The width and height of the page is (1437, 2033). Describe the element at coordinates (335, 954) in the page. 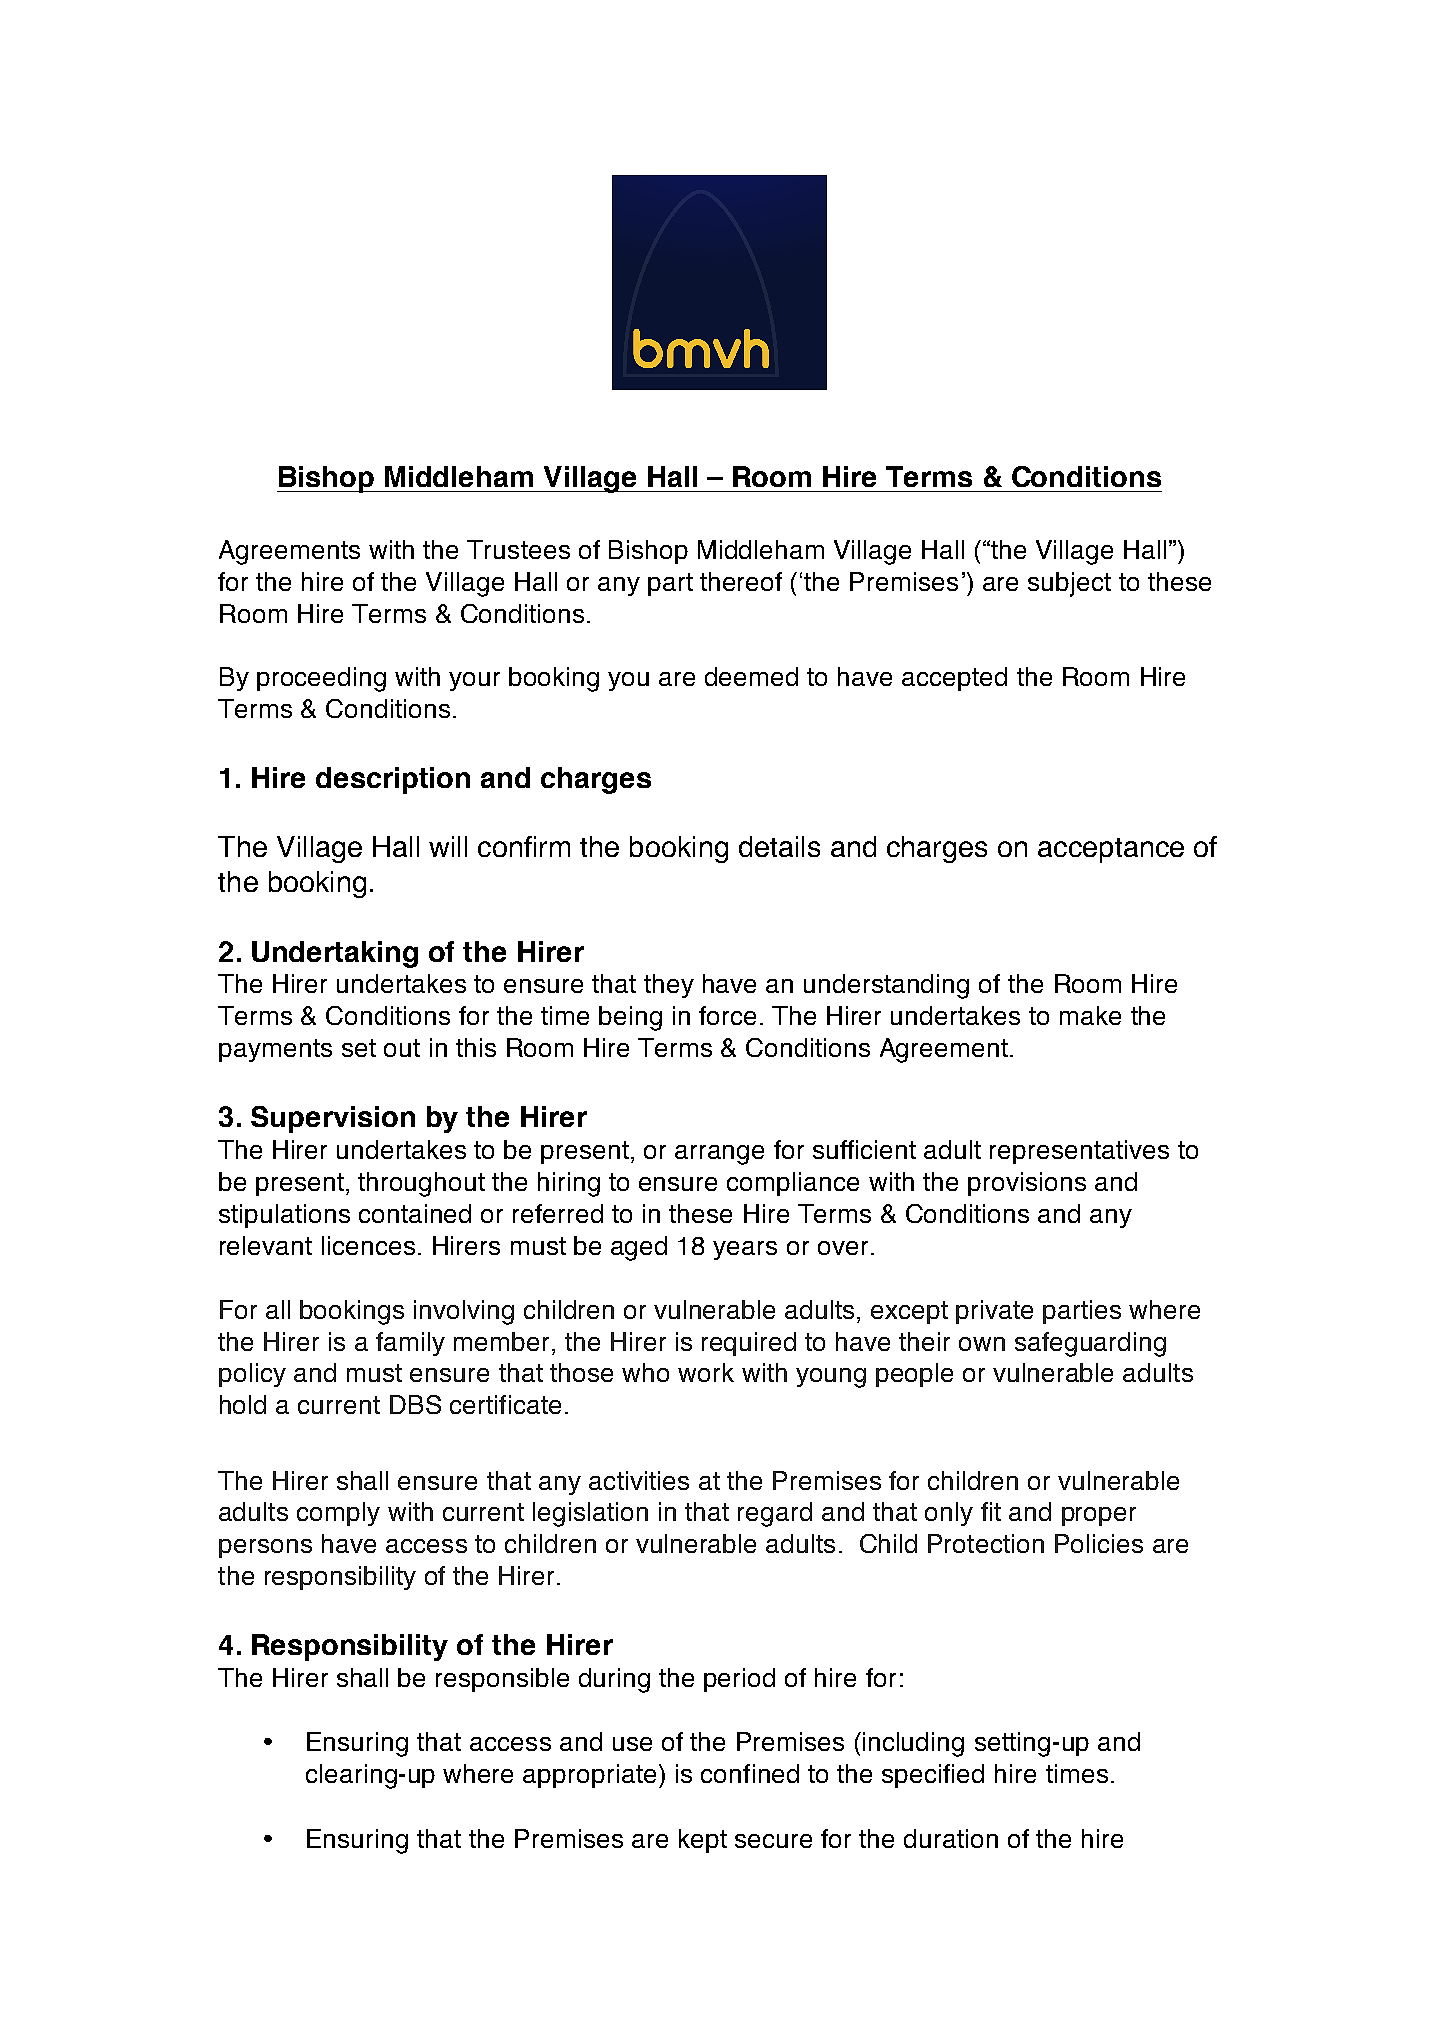

I see `Undertaking` at that location.
